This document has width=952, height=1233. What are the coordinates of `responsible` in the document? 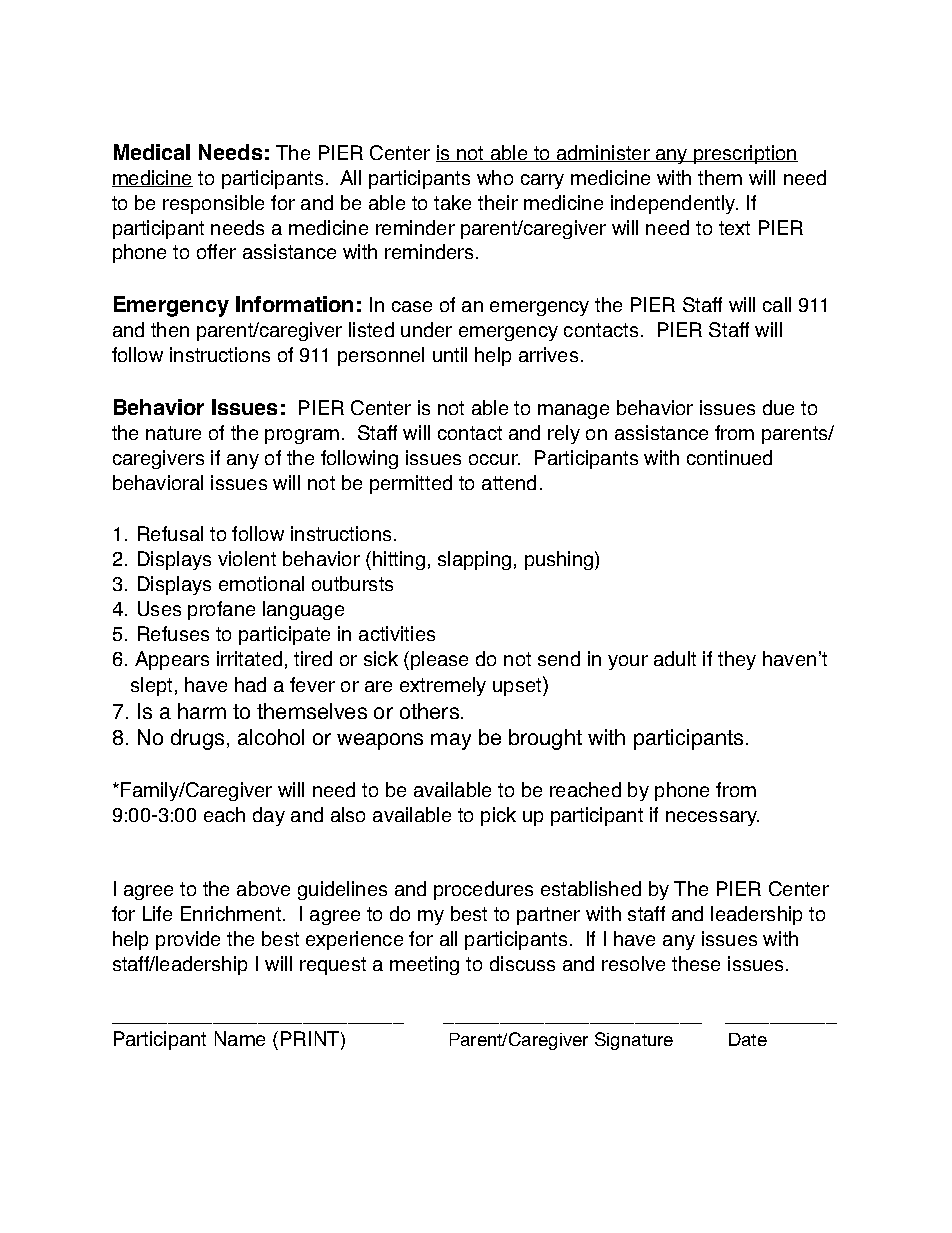 It's located at (213, 204).
